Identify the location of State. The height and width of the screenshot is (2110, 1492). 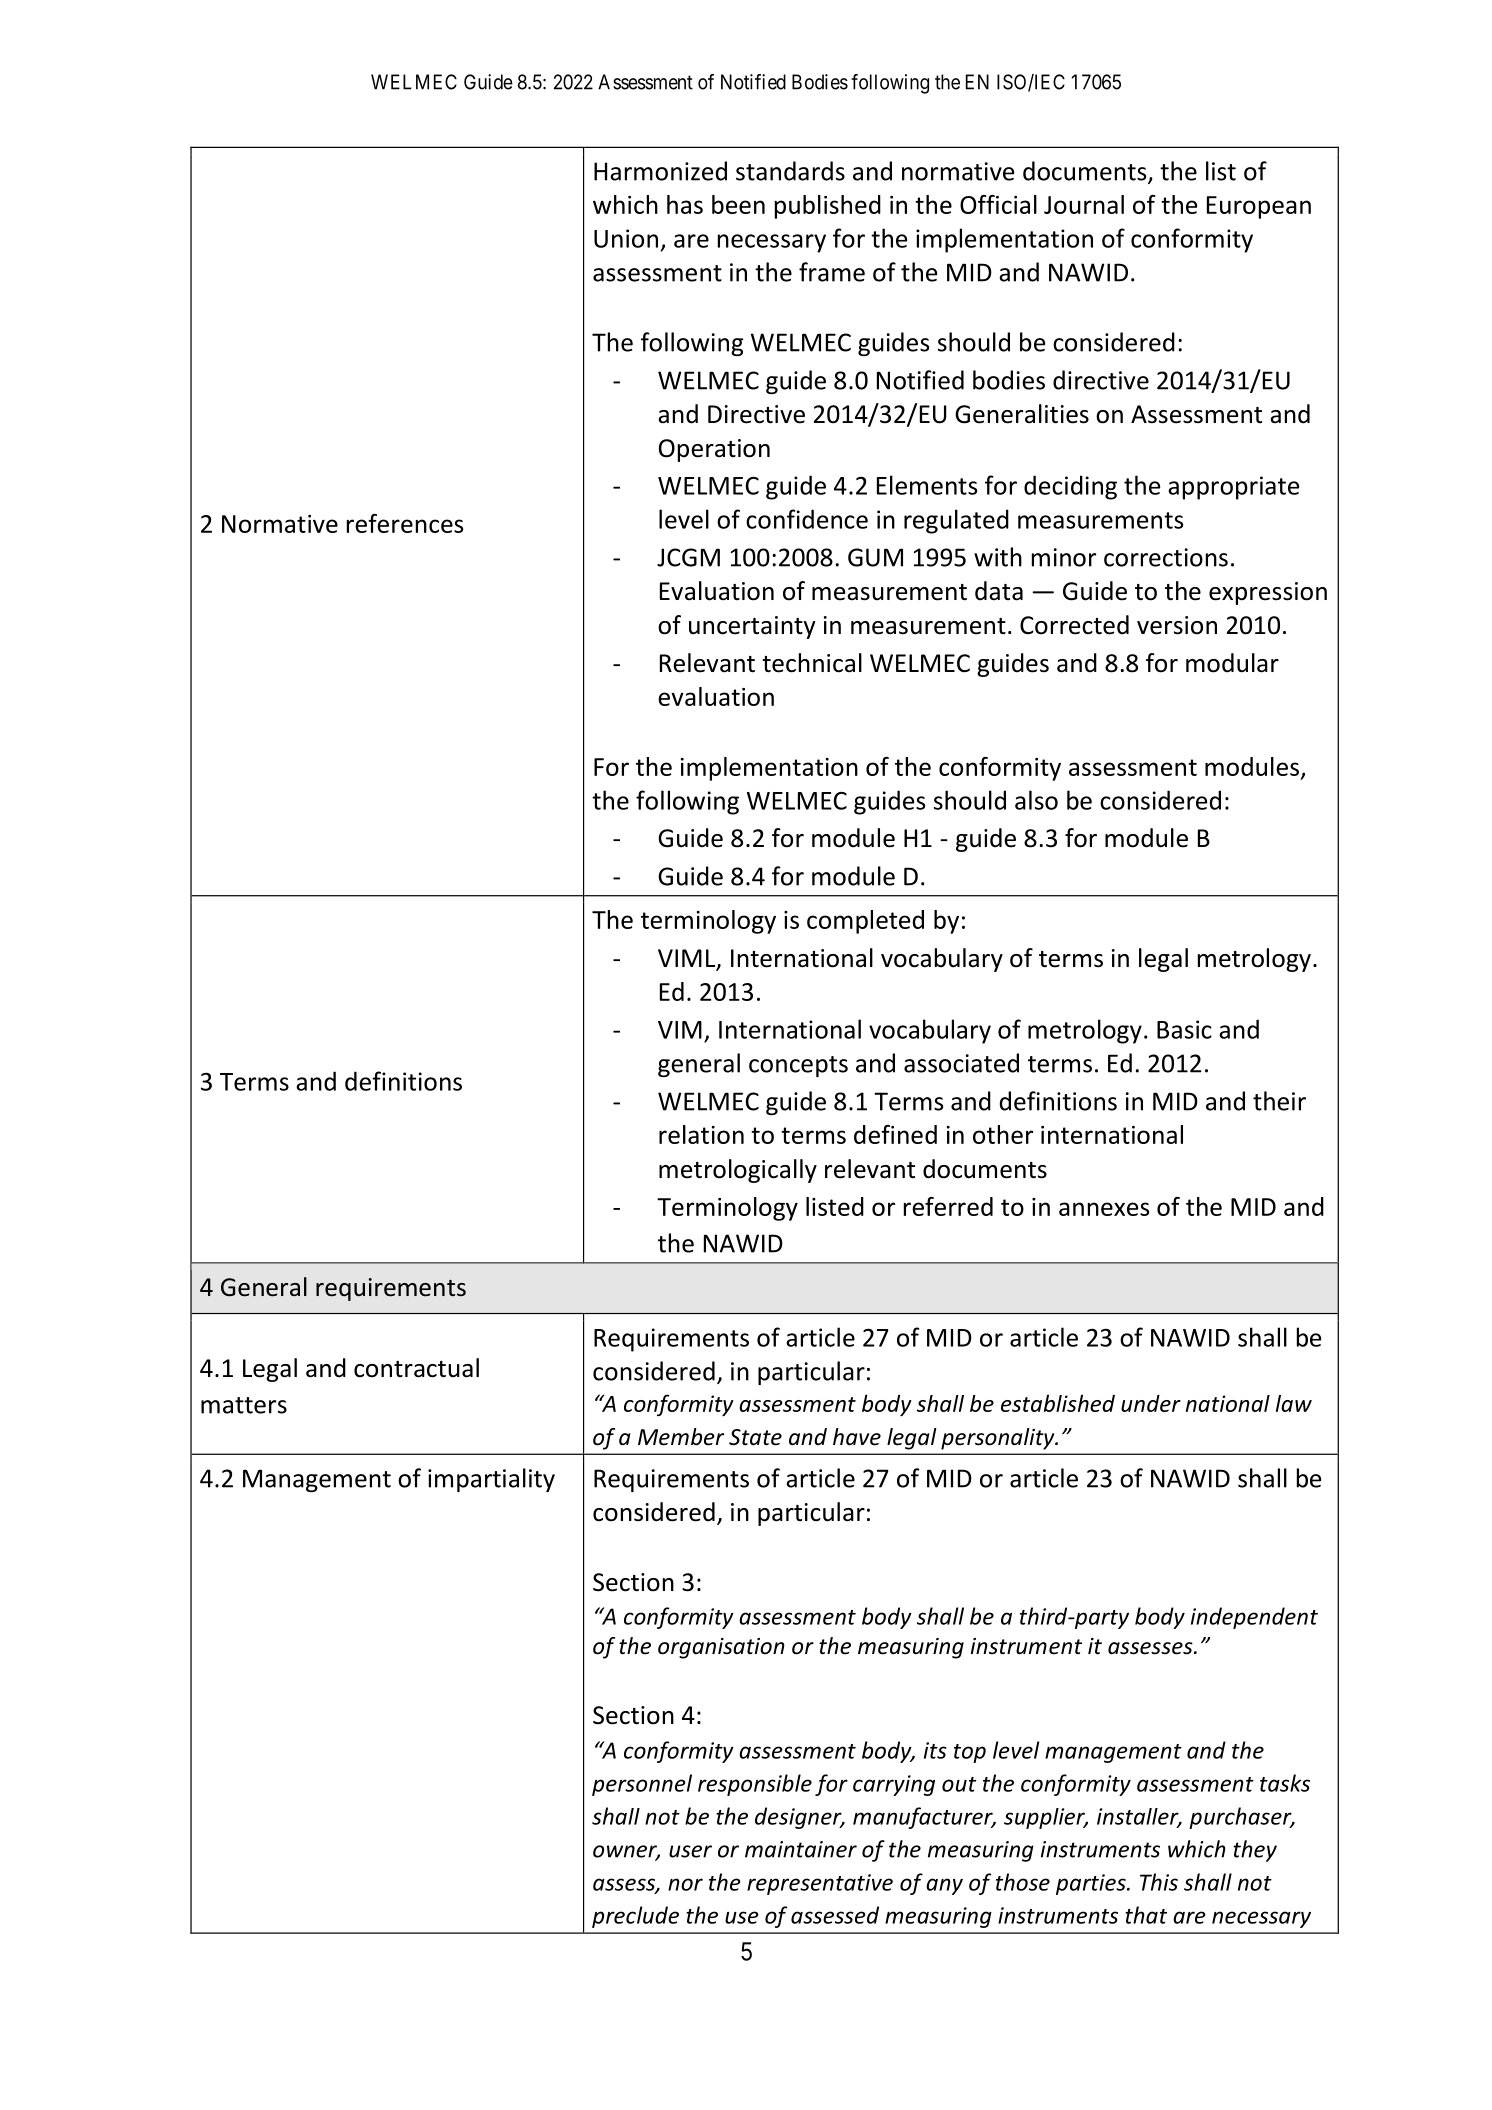
(755, 1437).
